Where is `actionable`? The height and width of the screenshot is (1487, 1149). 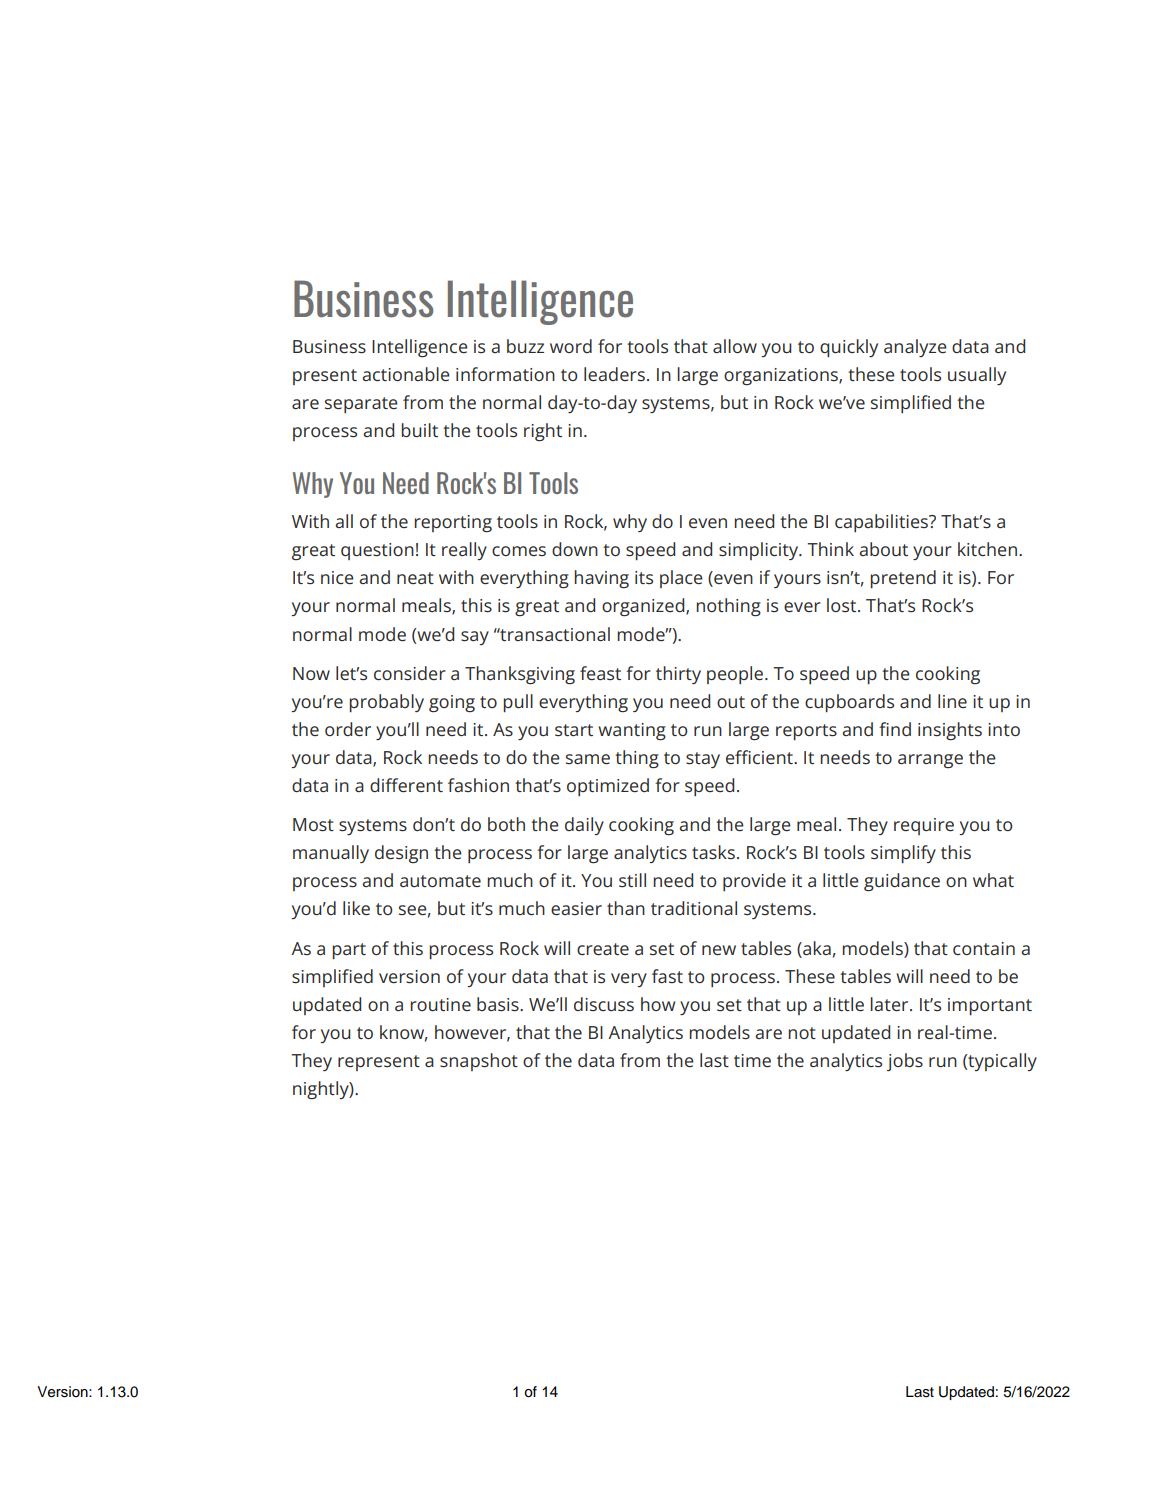
actionable is located at coordinates (406, 374).
